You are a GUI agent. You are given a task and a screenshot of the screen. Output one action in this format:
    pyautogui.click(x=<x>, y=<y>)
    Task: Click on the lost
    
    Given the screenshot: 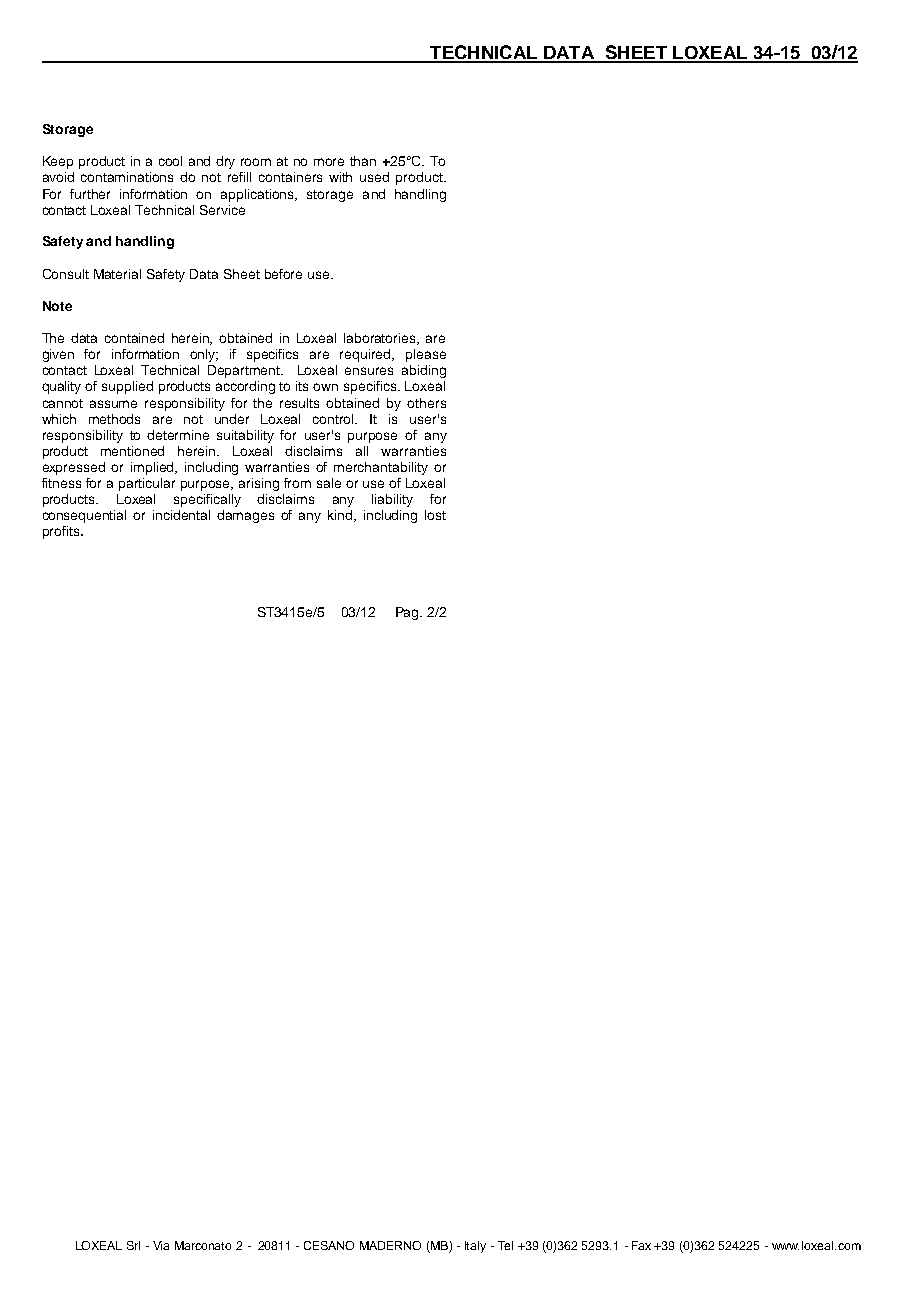 What is the action you would take?
    pyautogui.click(x=435, y=515)
